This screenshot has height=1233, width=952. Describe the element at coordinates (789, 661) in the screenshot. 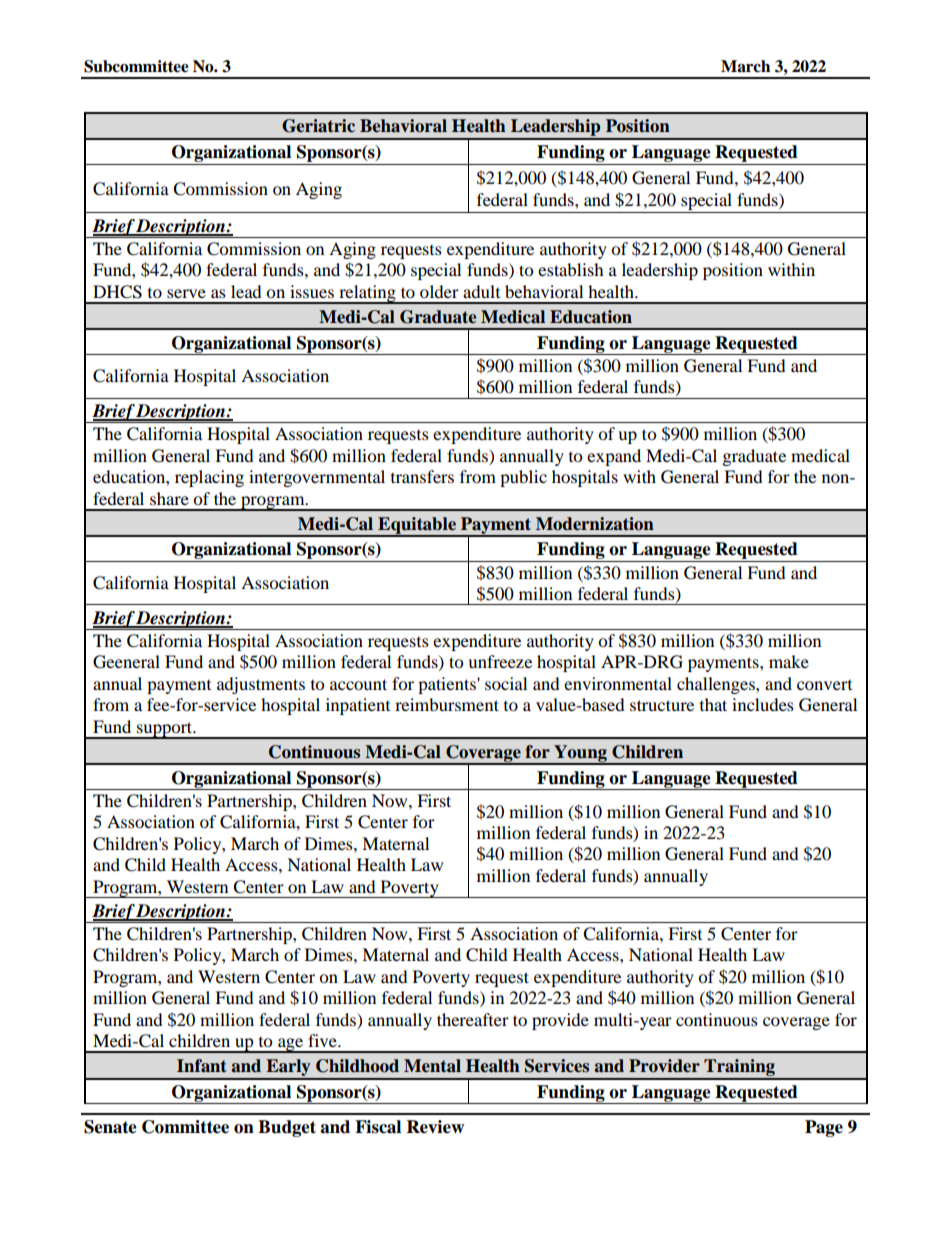

I see `make` at that location.
